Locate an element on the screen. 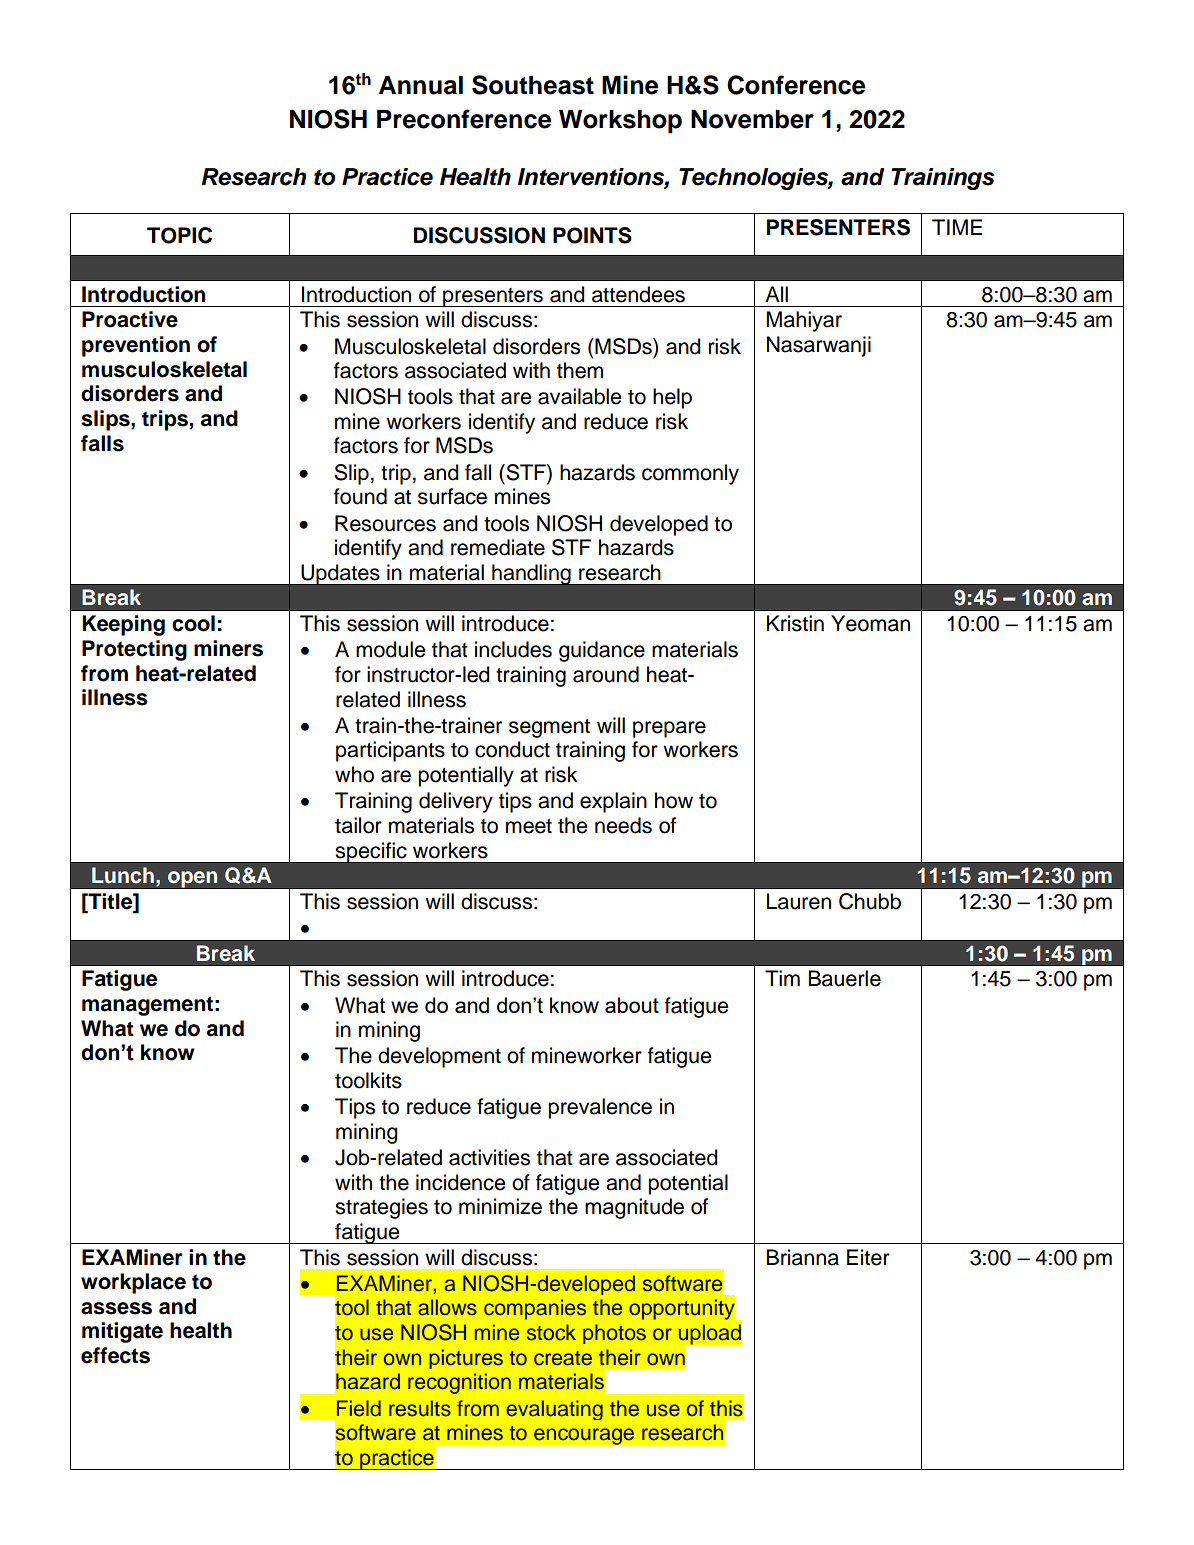 Image resolution: width=1194 pixels, height=1545 pixels. meet is located at coordinates (529, 826).
